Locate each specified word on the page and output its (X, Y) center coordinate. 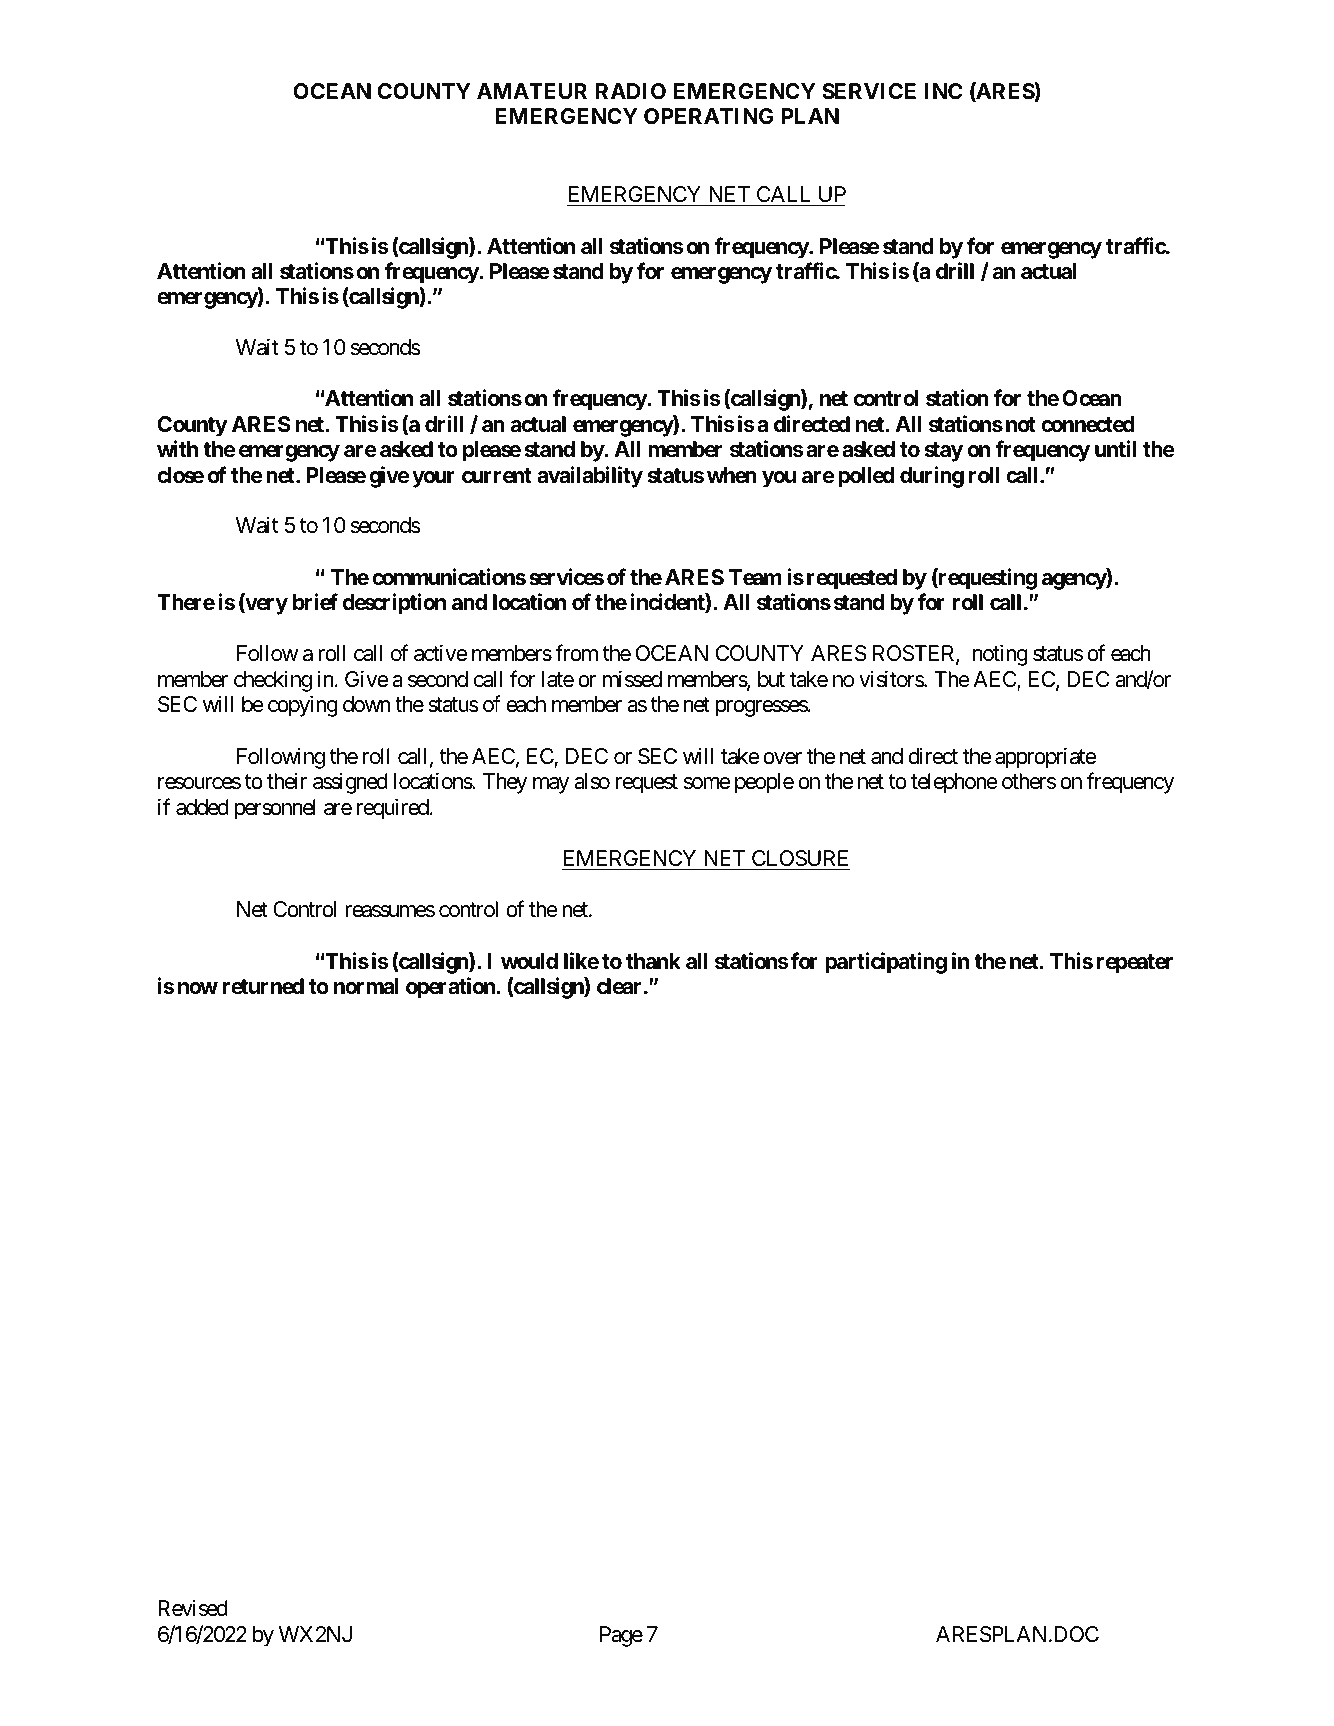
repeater (1134, 964)
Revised (193, 1608)
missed (632, 679)
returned (263, 986)
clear (621, 986)
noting (1000, 655)
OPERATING (709, 116)
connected (1088, 424)
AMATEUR (532, 91)
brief (315, 602)
